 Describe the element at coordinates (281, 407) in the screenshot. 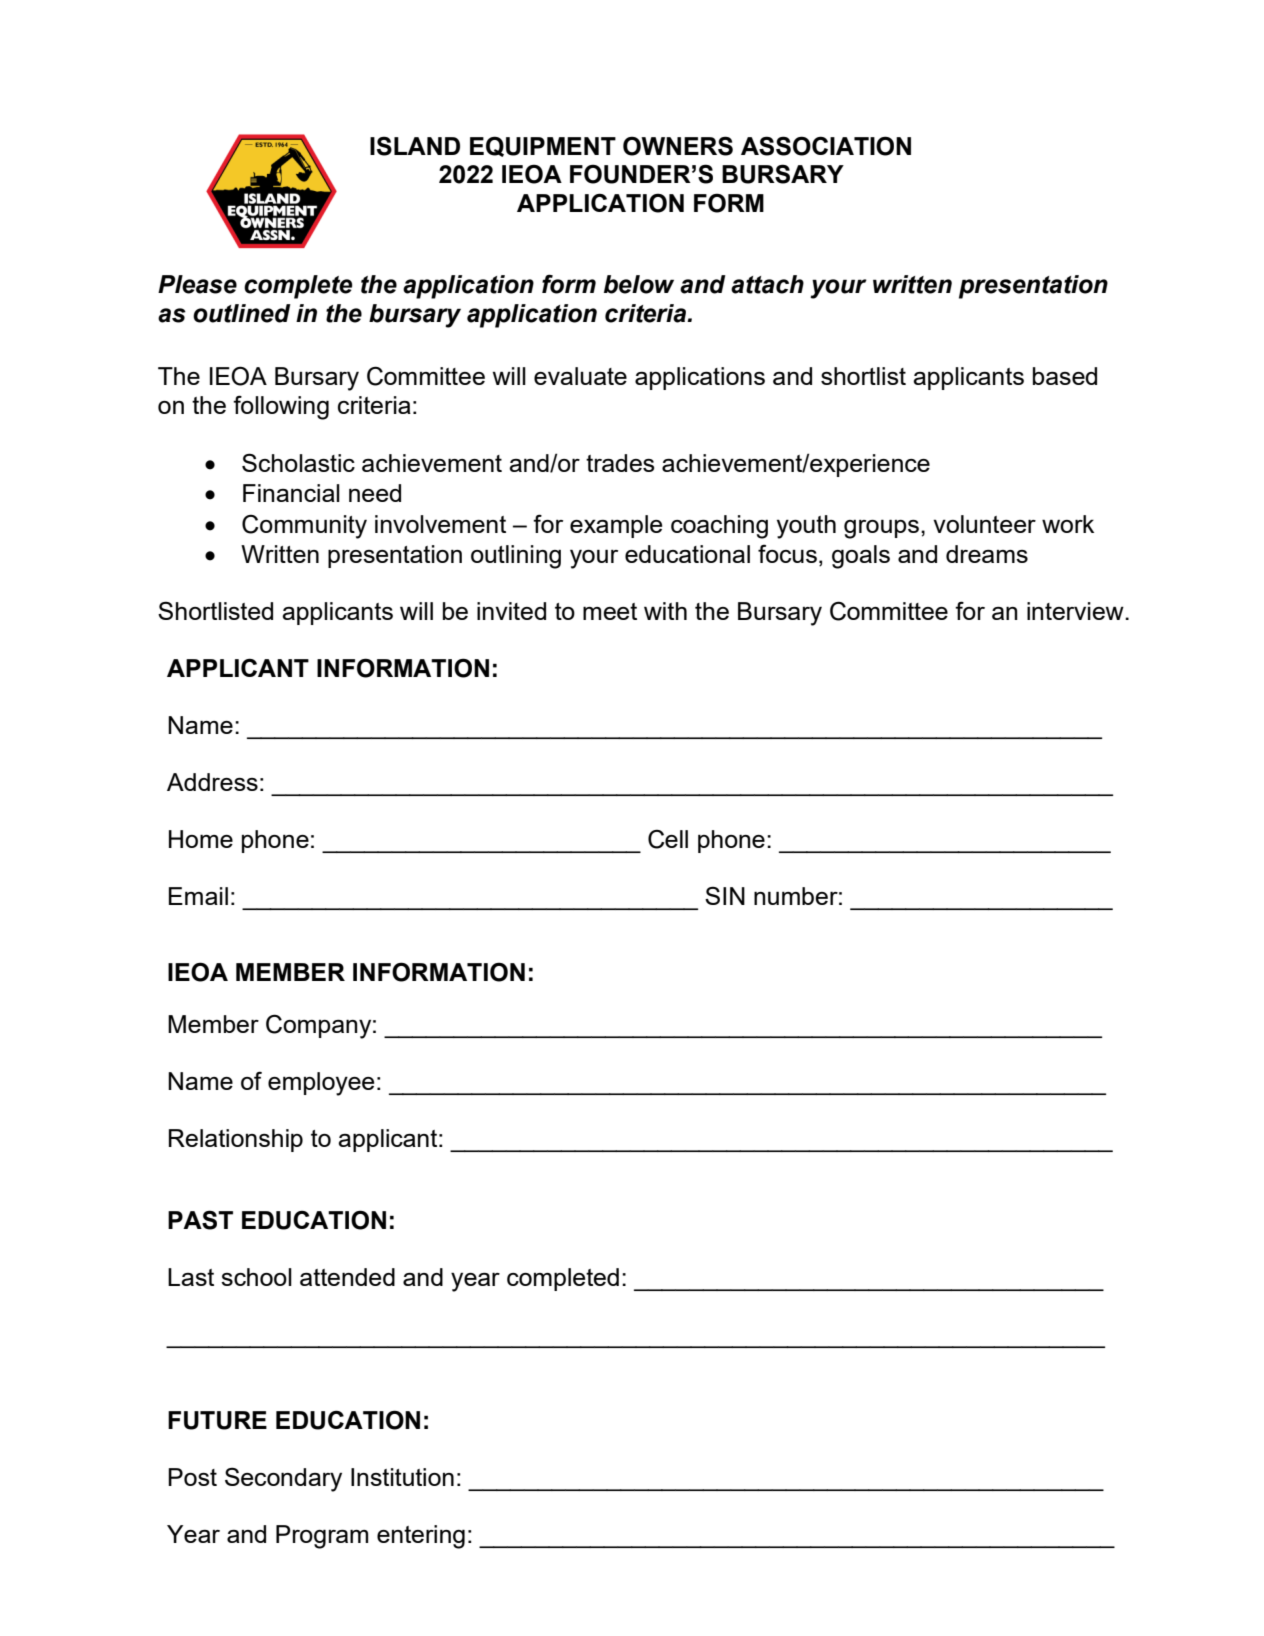

I see `following` at that location.
